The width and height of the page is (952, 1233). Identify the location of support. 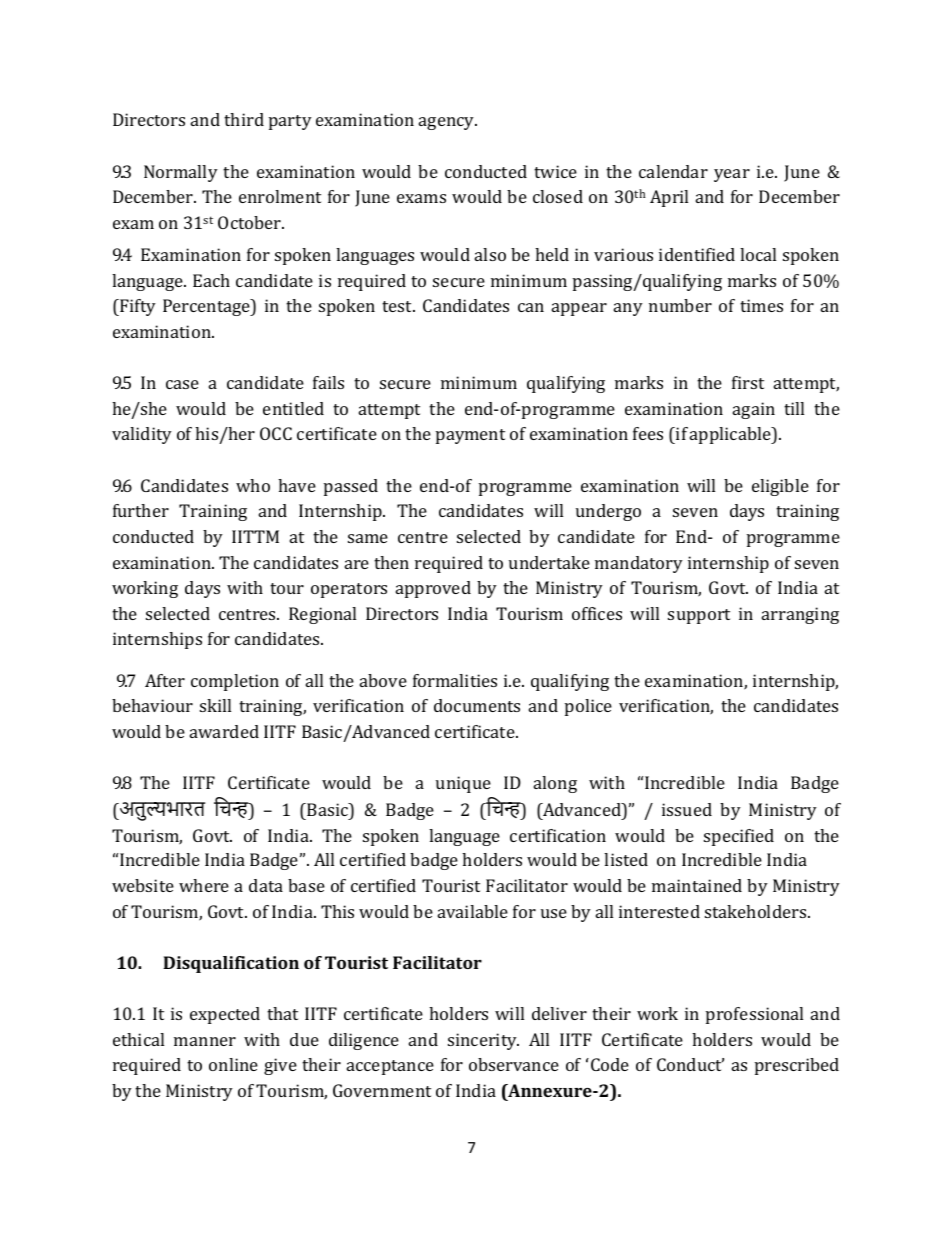
(699, 616).
